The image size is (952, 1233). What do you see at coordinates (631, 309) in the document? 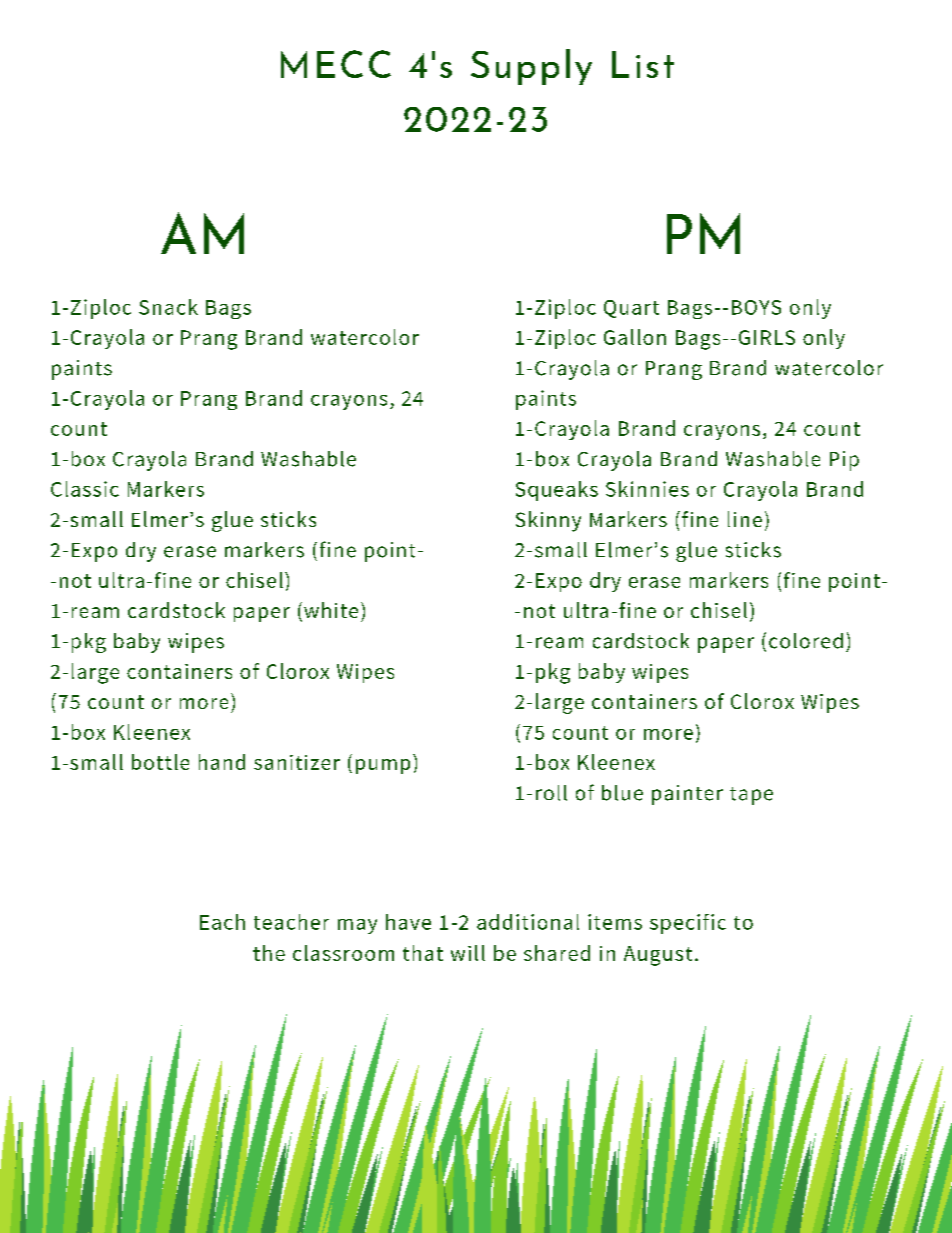
I see `Quart` at bounding box center [631, 309].
